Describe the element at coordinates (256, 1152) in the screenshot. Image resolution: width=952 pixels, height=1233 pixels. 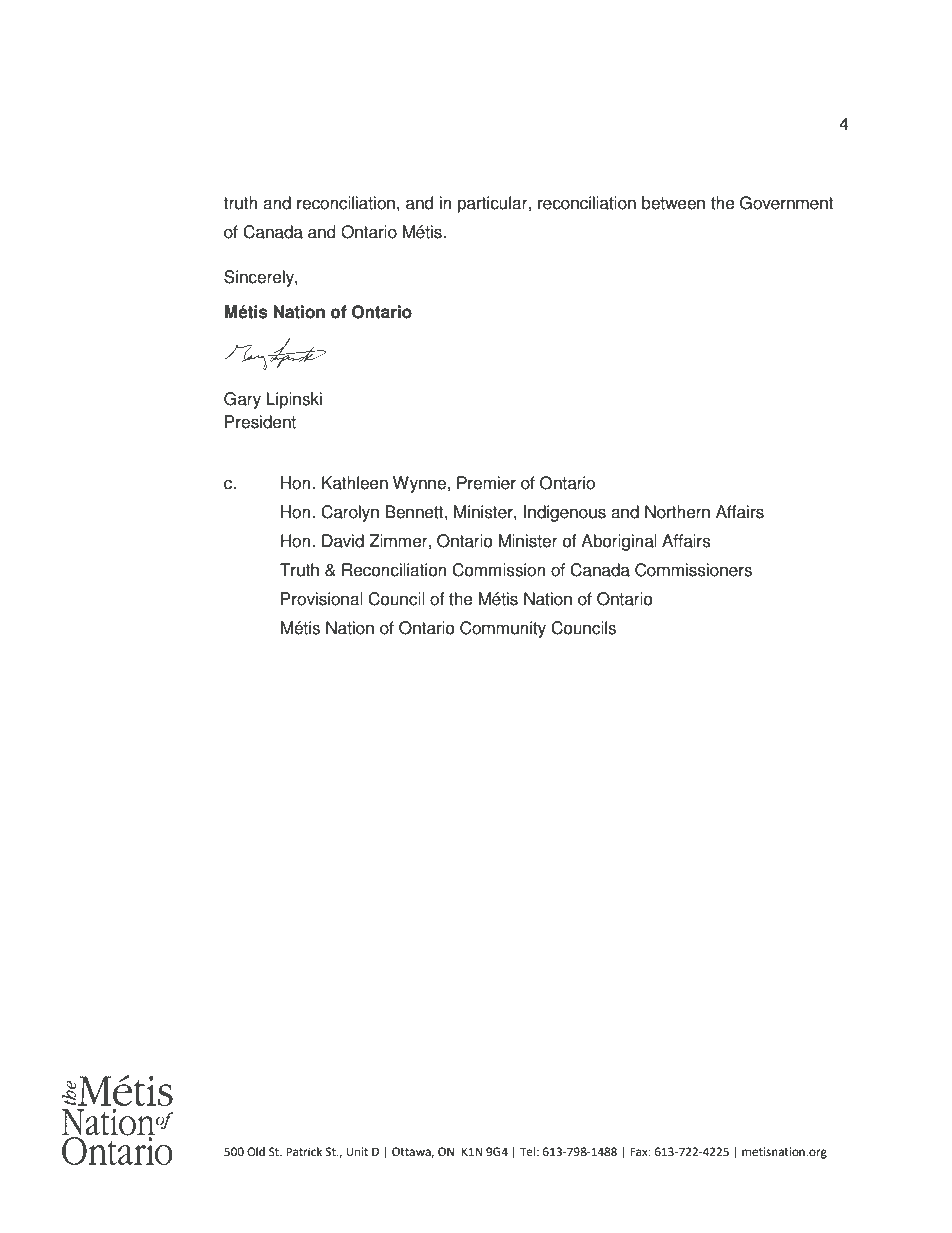
I see `Old` at that location.
